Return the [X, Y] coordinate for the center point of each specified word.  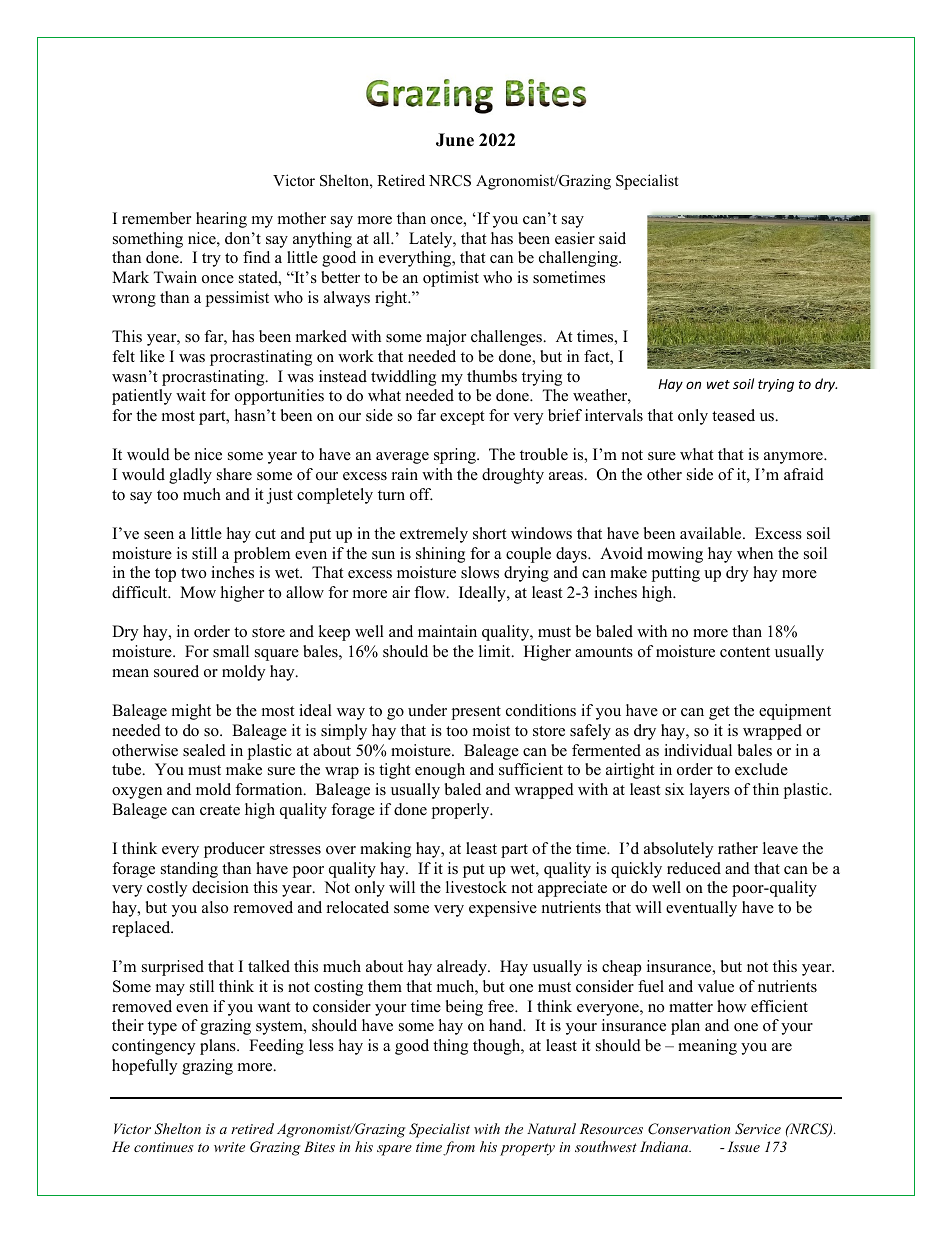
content [745, 652]
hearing [221, 220]
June [455, 140]
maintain [447, 631]
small [231, 651]
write [229, 1147]
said [612, 238]
